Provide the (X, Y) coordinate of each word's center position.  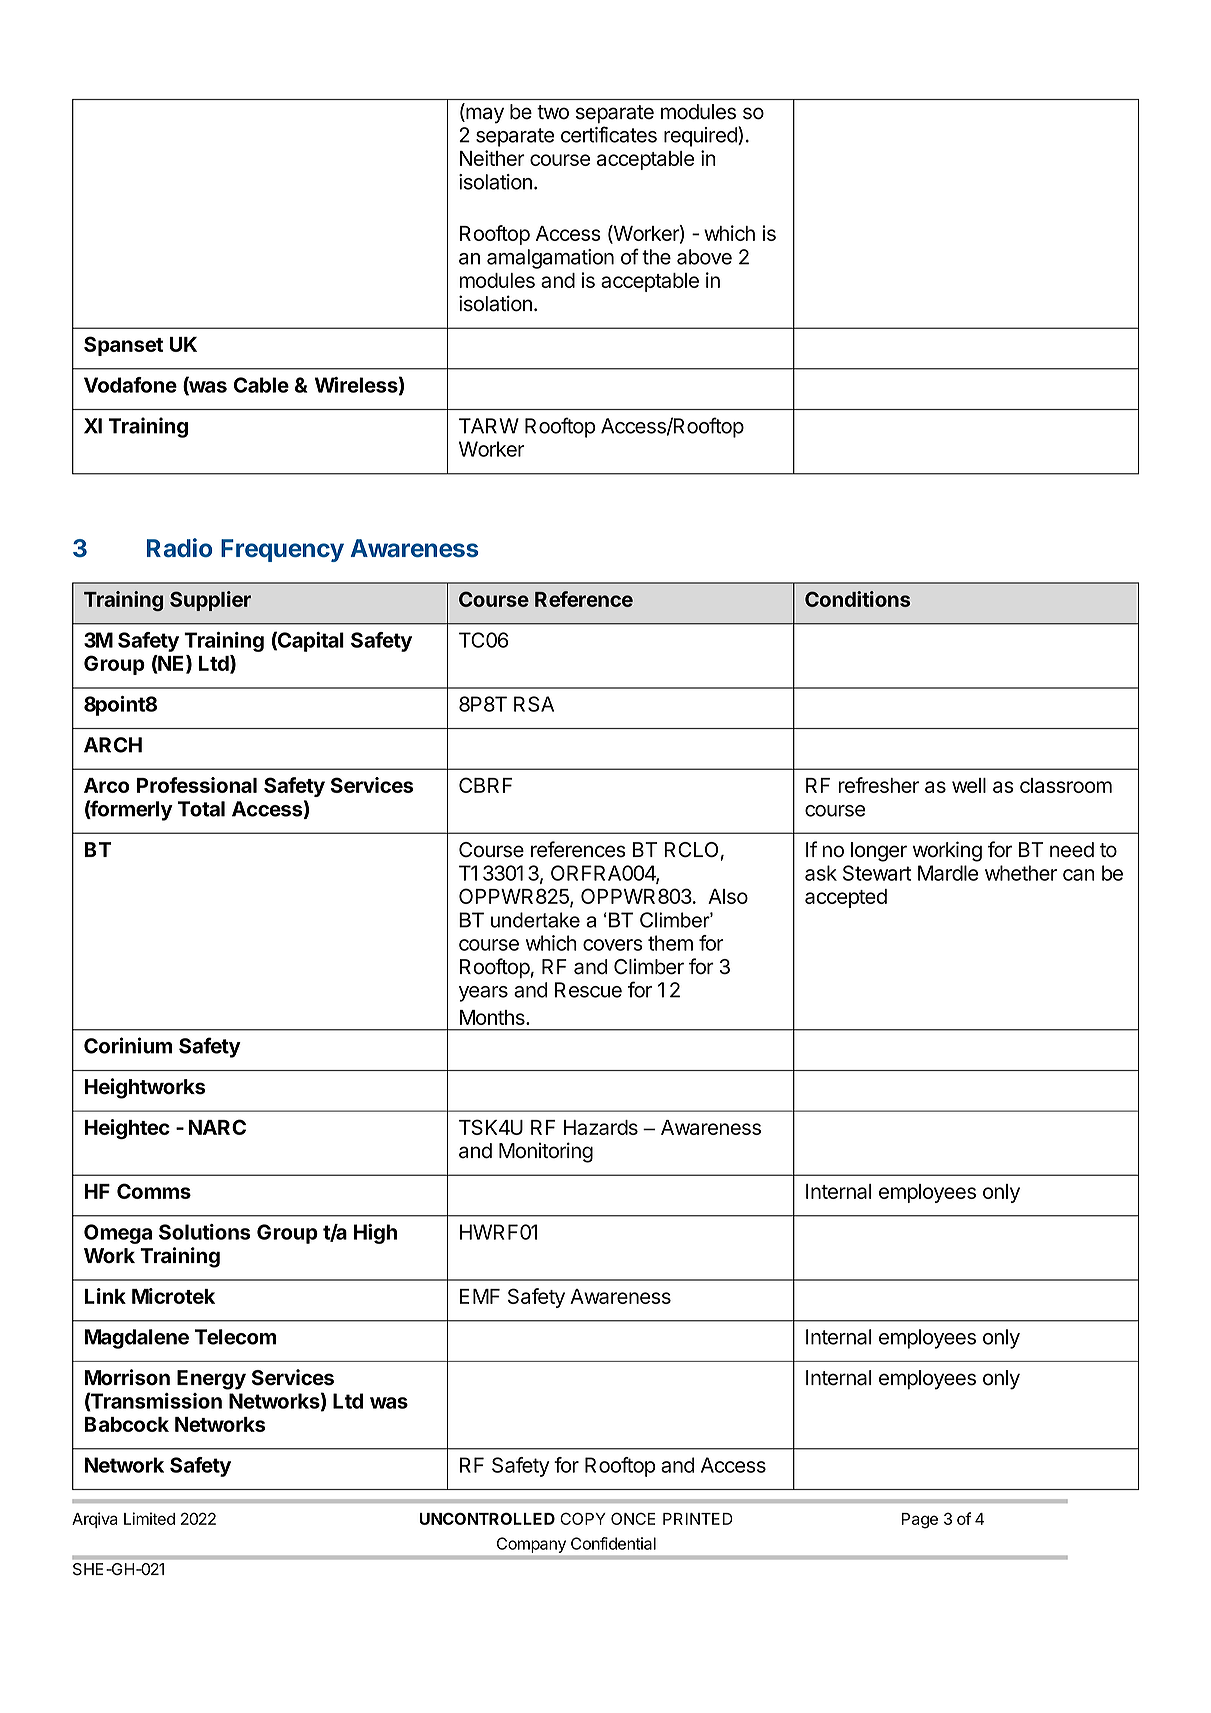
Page (920, 1521)
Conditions (857, 599)
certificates (609, 134)
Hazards (601, 1127)
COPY (583, 1518)
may (484, 115)
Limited (149, 1518)
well (969, 785)
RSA (534, 704)
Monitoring (546, 1152)
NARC (217, 1127)
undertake (535, 920)
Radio (179, 547)
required (701, 136)
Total (201, 809)
